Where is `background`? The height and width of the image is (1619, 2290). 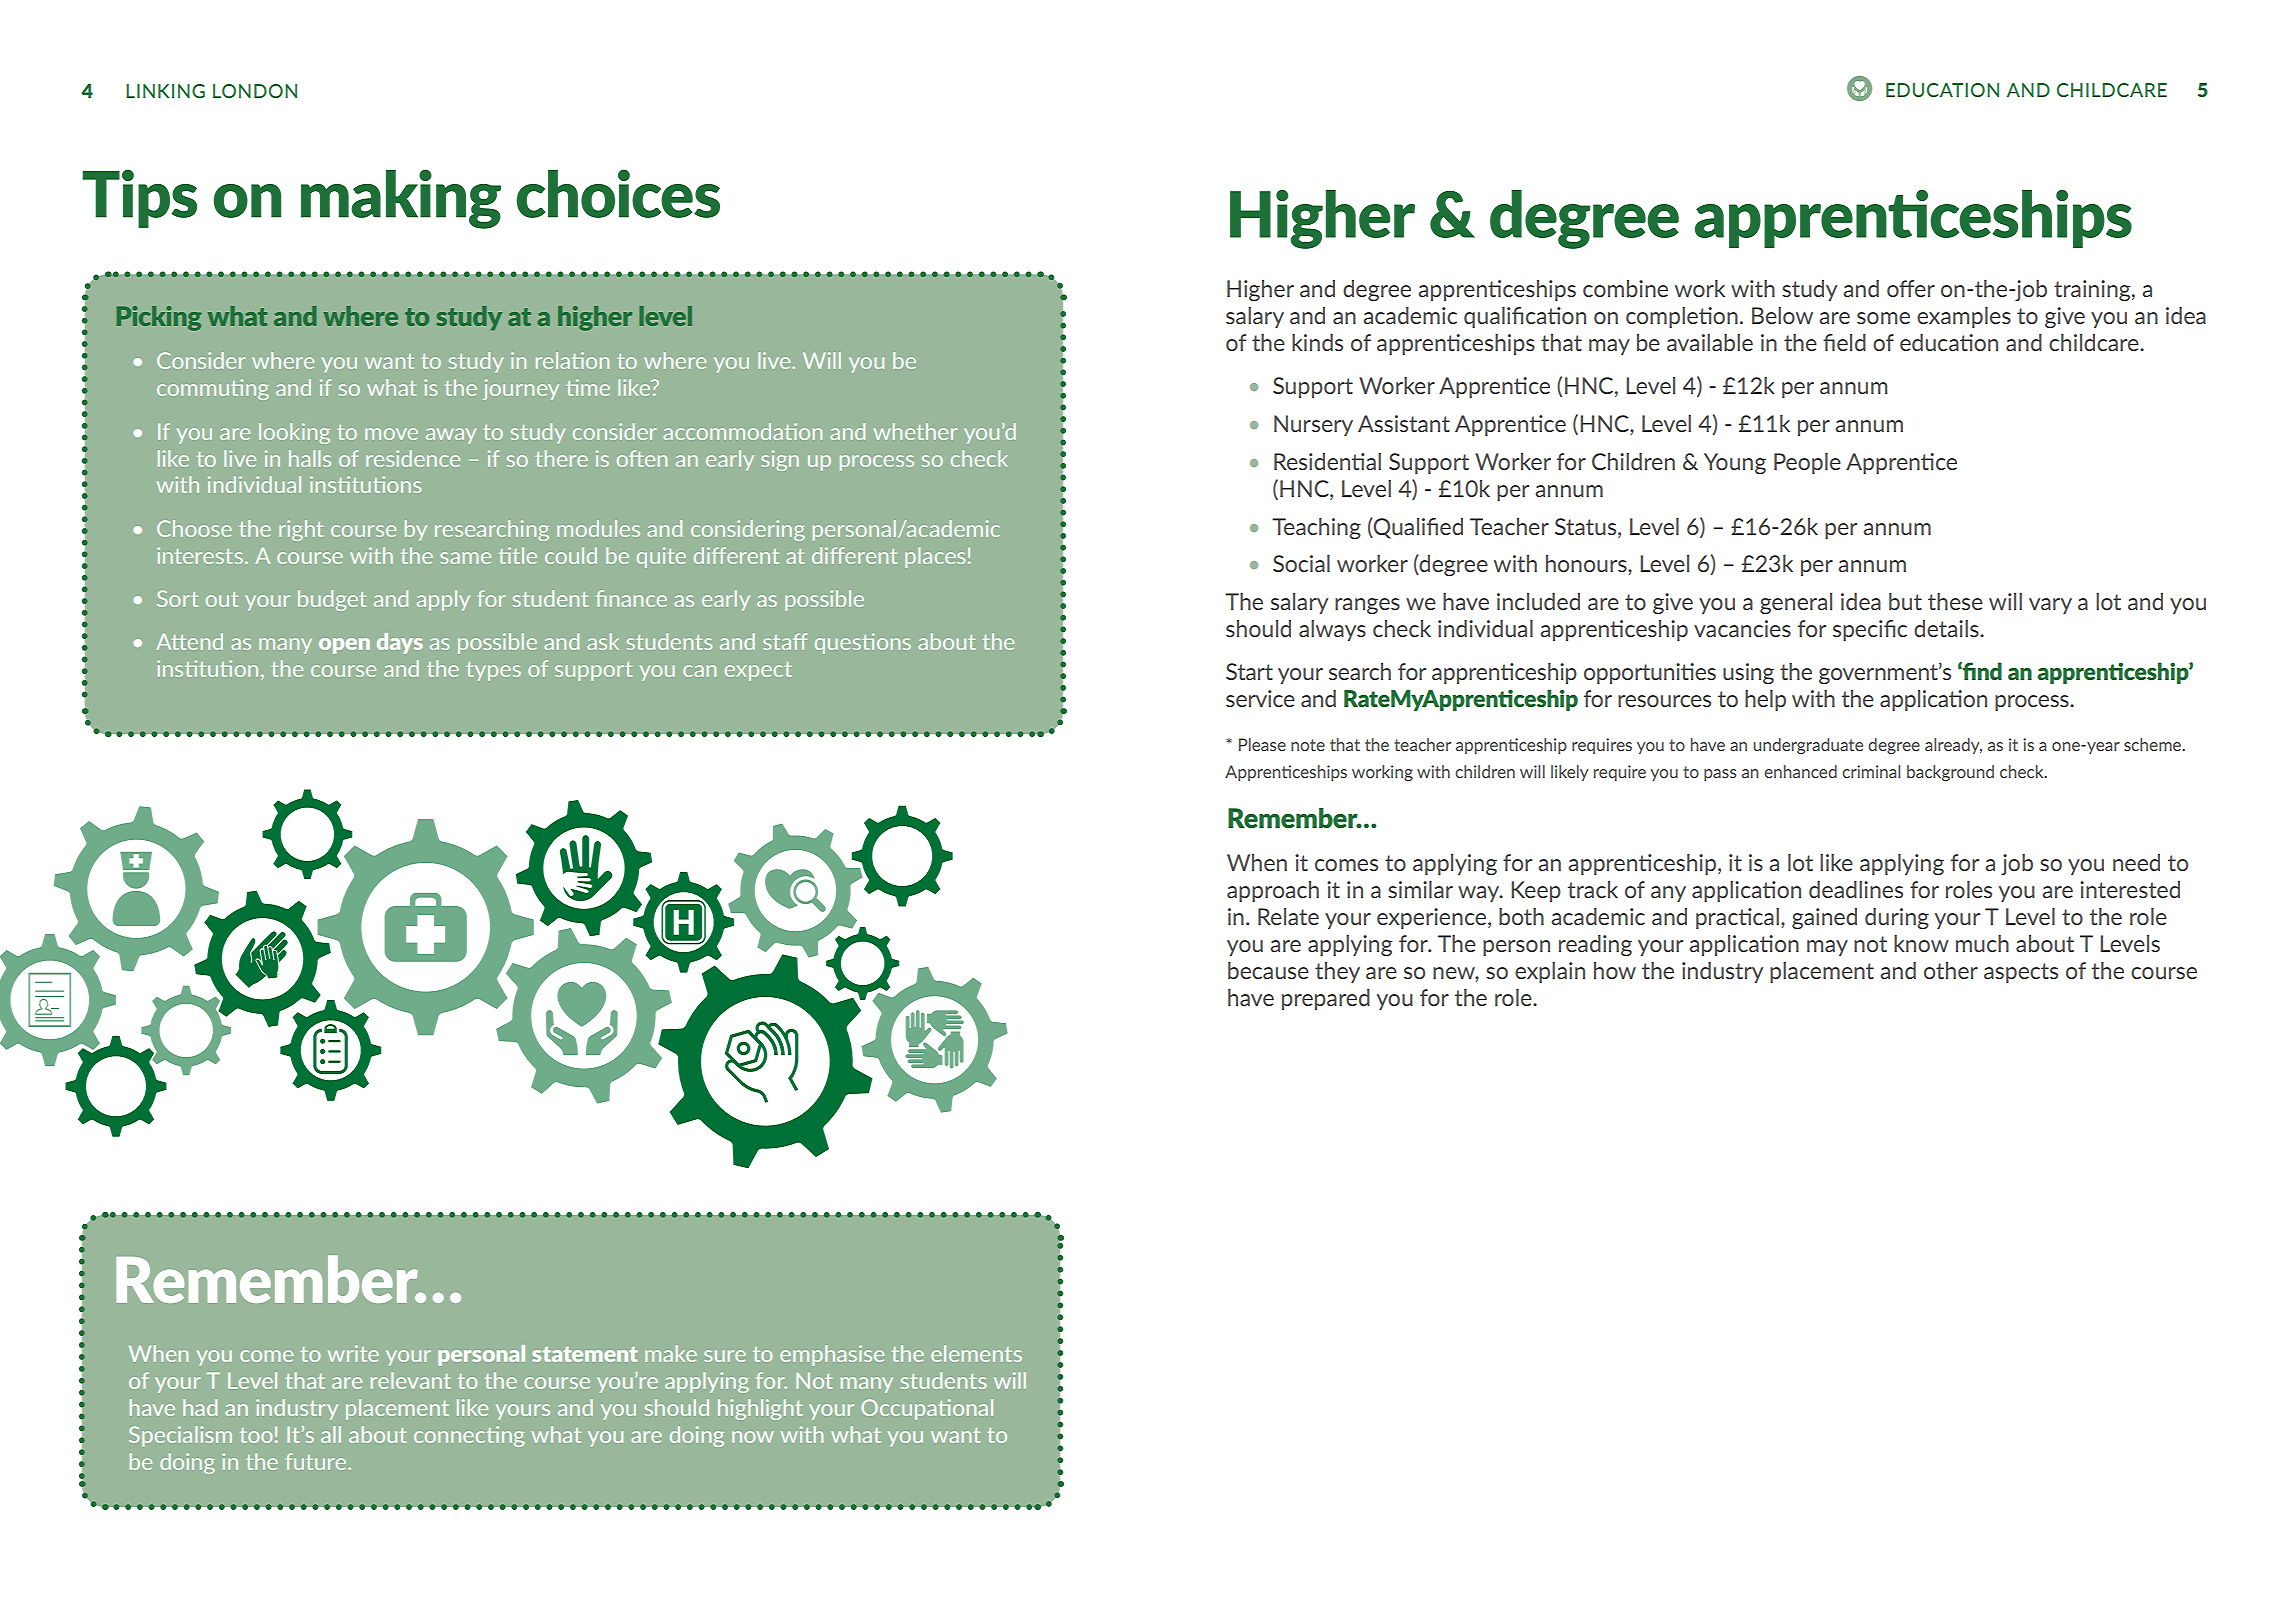 background is located at coordinates (1950, 773).
